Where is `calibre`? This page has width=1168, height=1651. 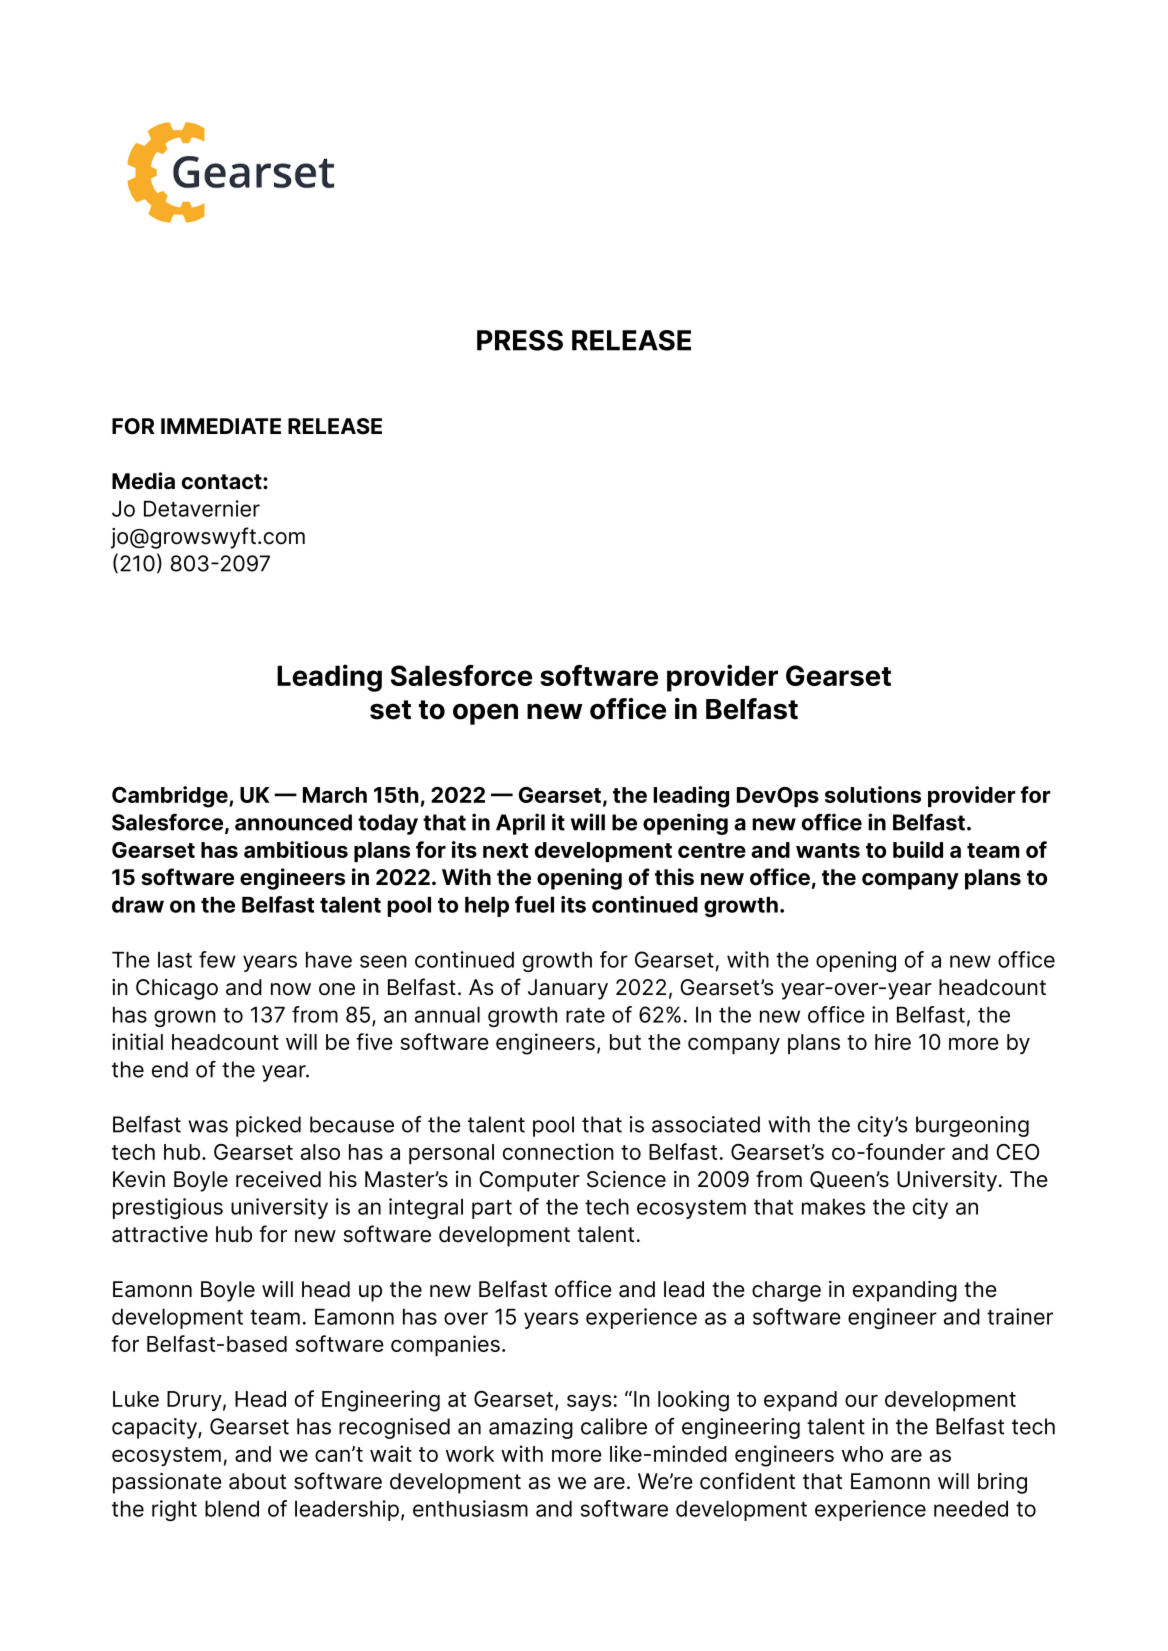
calibre is located at coordinates (614, 1426).
